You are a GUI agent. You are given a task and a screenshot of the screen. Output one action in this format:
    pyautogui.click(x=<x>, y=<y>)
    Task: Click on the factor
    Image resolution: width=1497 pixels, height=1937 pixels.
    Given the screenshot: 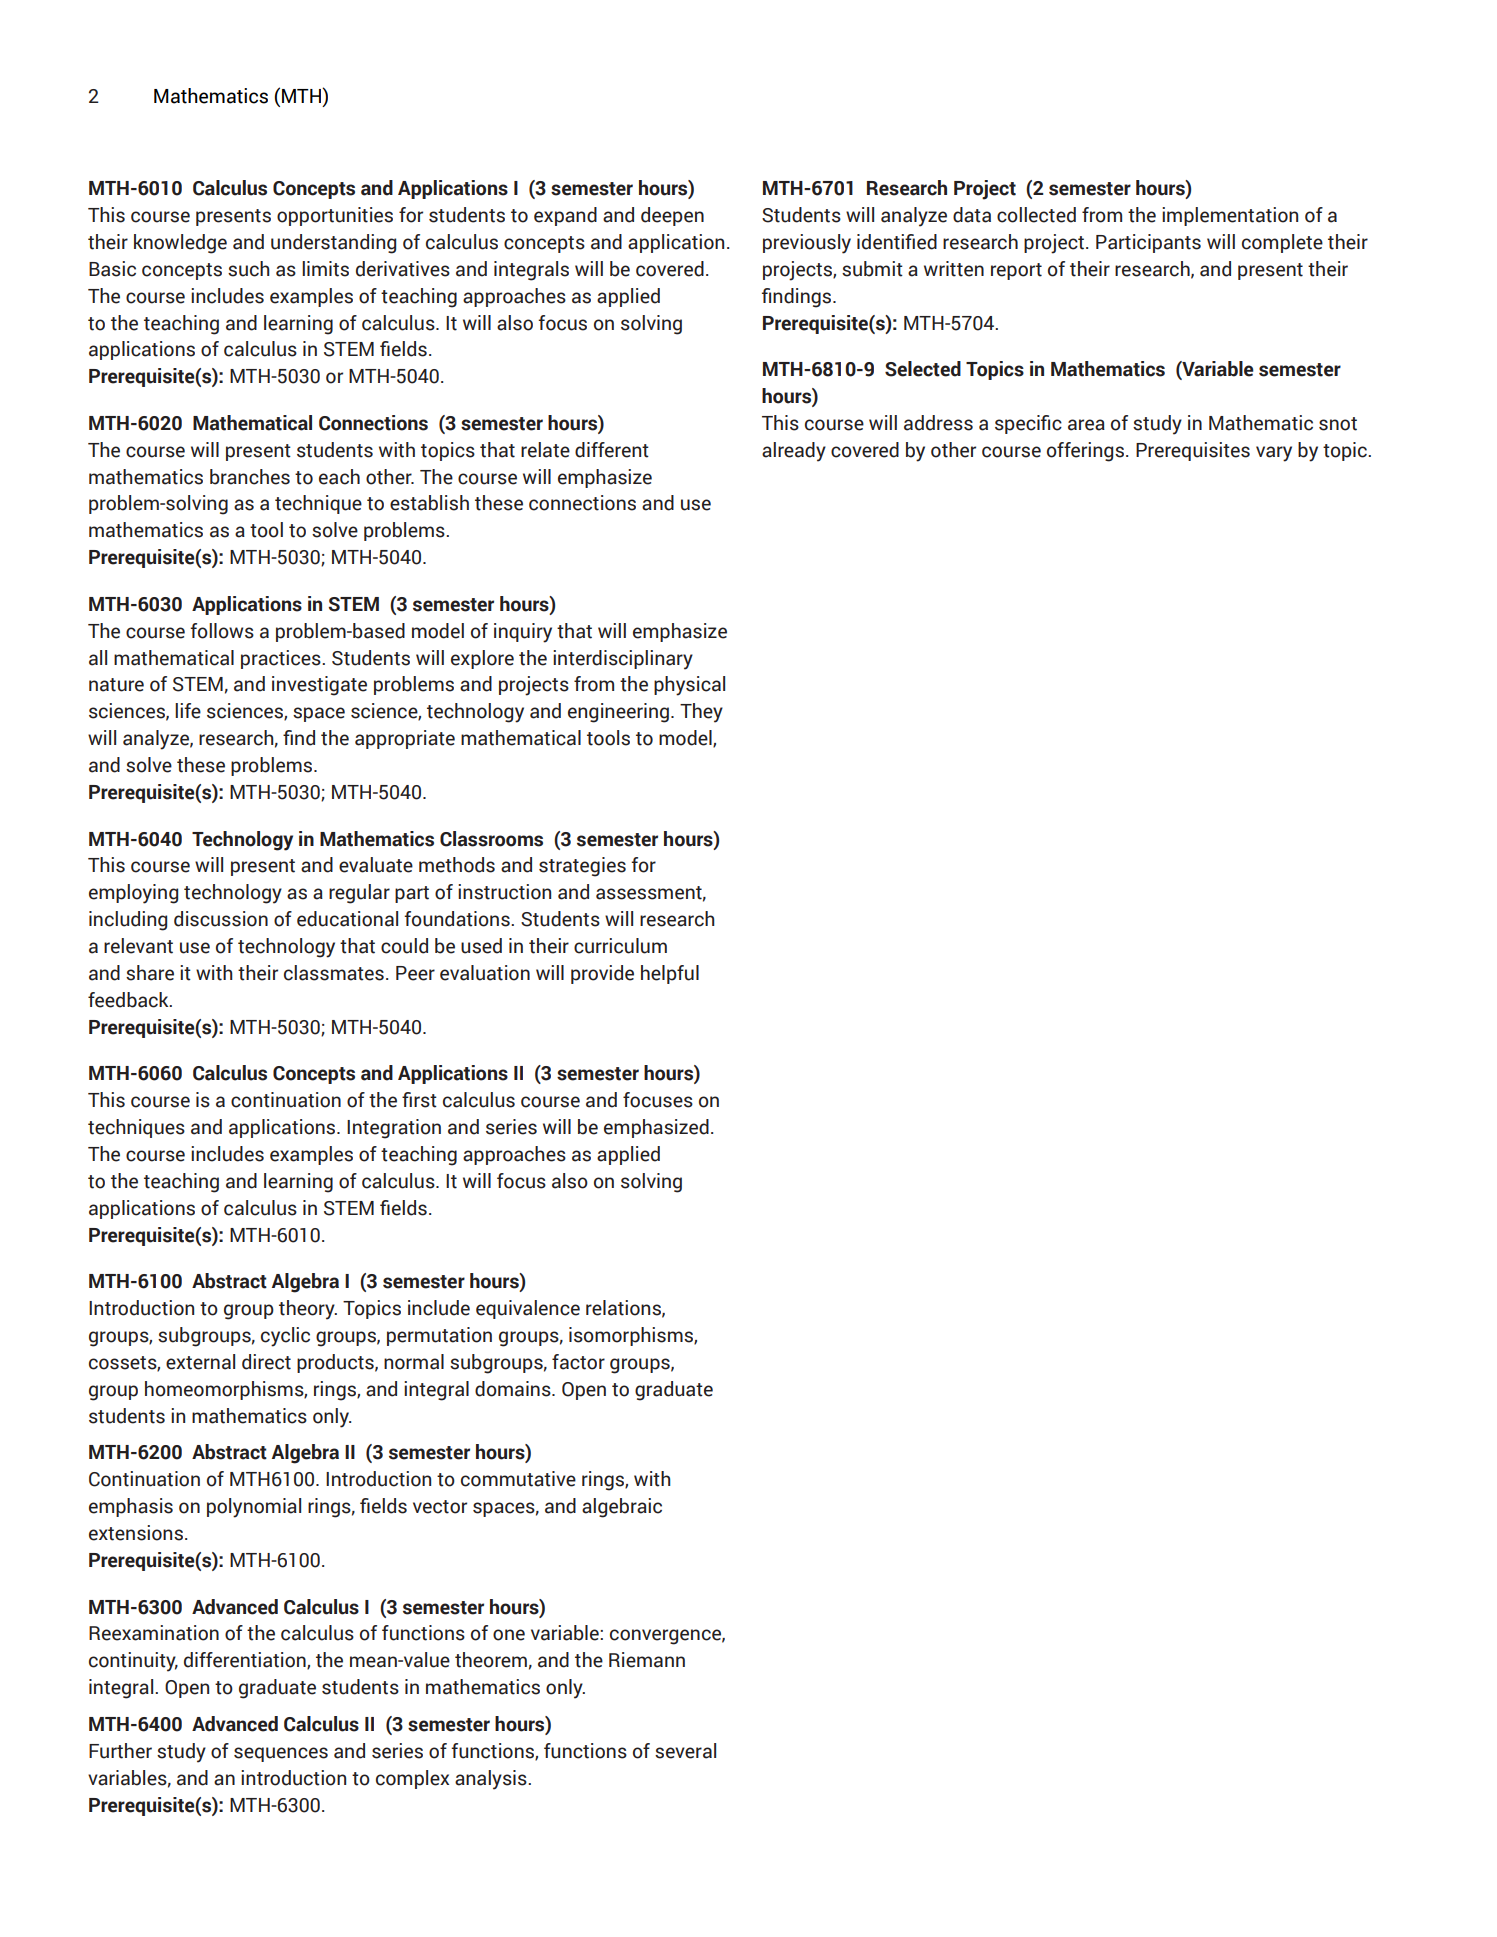 What is the action you would take?
    pyautogui.click(x=578, y=1362)
